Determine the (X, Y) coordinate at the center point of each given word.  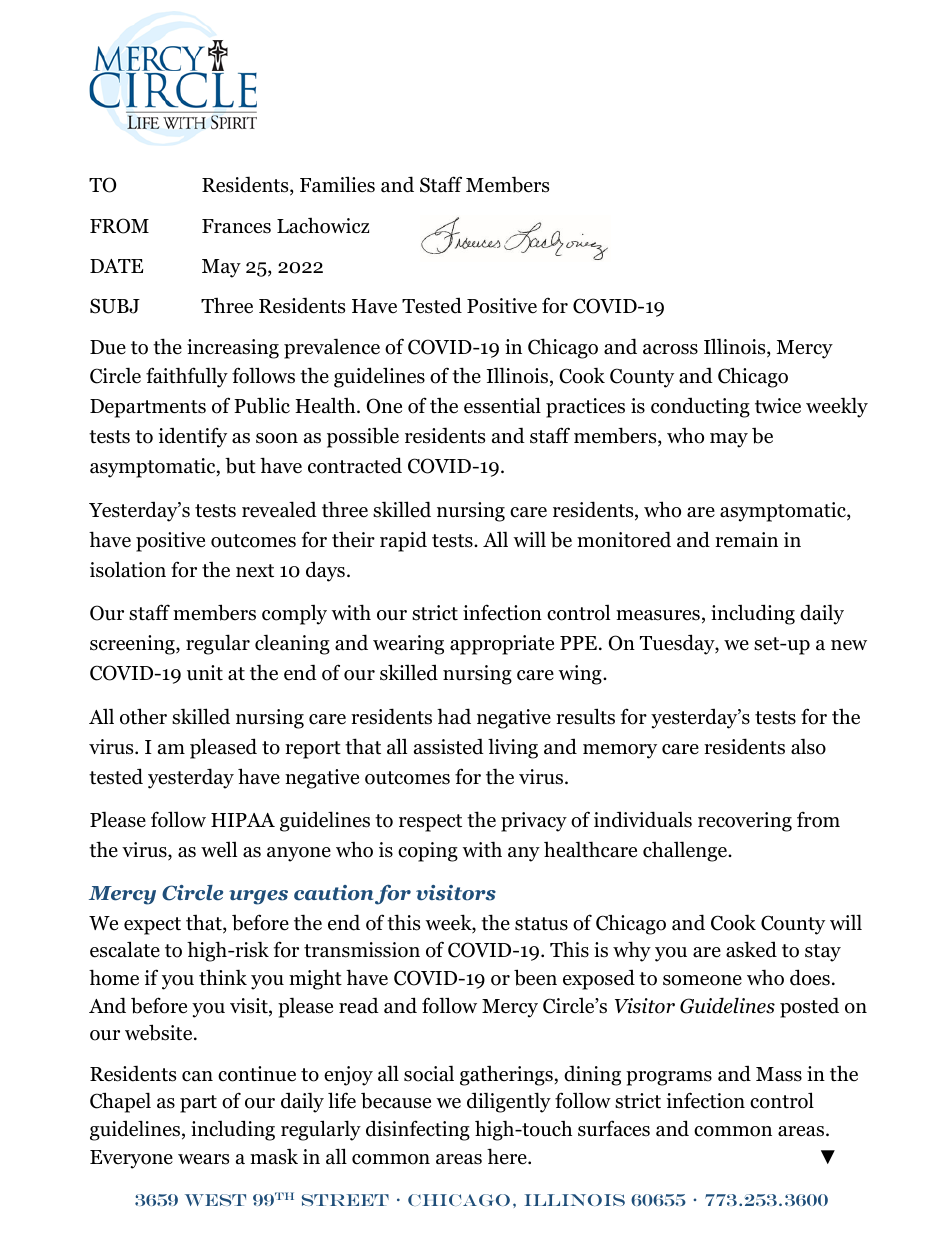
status (541, 924)
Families (337, 184)
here (508, 1156)
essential (502, 405)
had (454, 716)
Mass (779, 1074)
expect (152, 926)
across (670, 349)
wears (203, 1159)
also (808, 746)
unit (205, 673)
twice (778, 406)
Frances (236, 226)
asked (751, 949)
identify (192, 437)
